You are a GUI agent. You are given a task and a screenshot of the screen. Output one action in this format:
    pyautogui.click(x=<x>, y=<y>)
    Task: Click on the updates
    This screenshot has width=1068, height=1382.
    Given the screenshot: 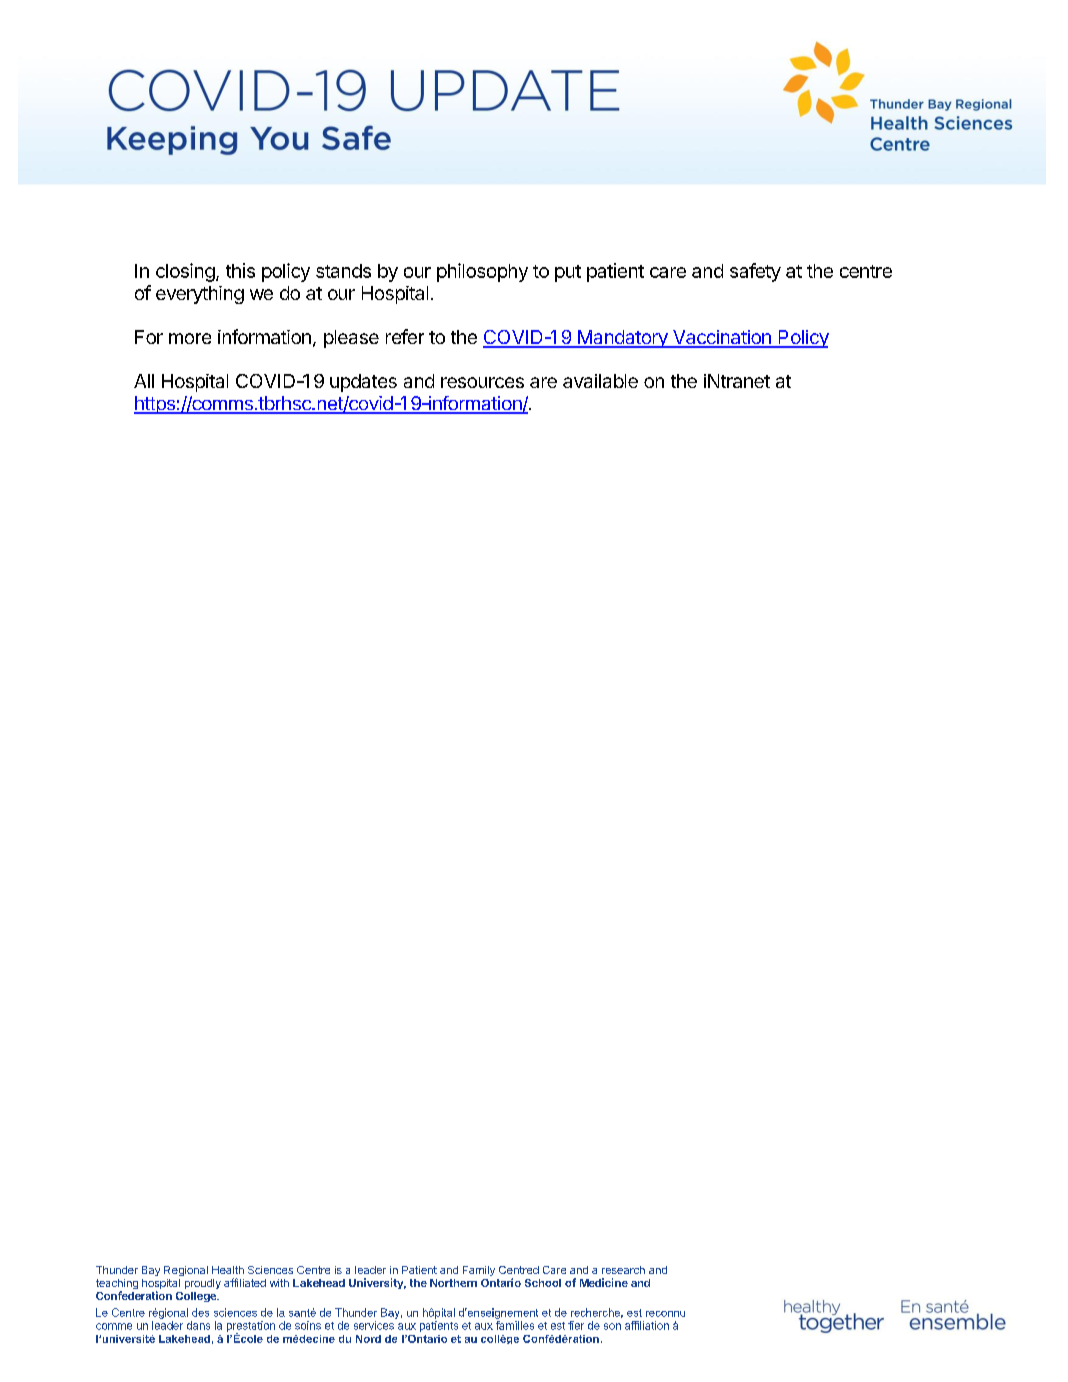 What is the action you would take?
    pyautogui.click(x=363, y=383)
